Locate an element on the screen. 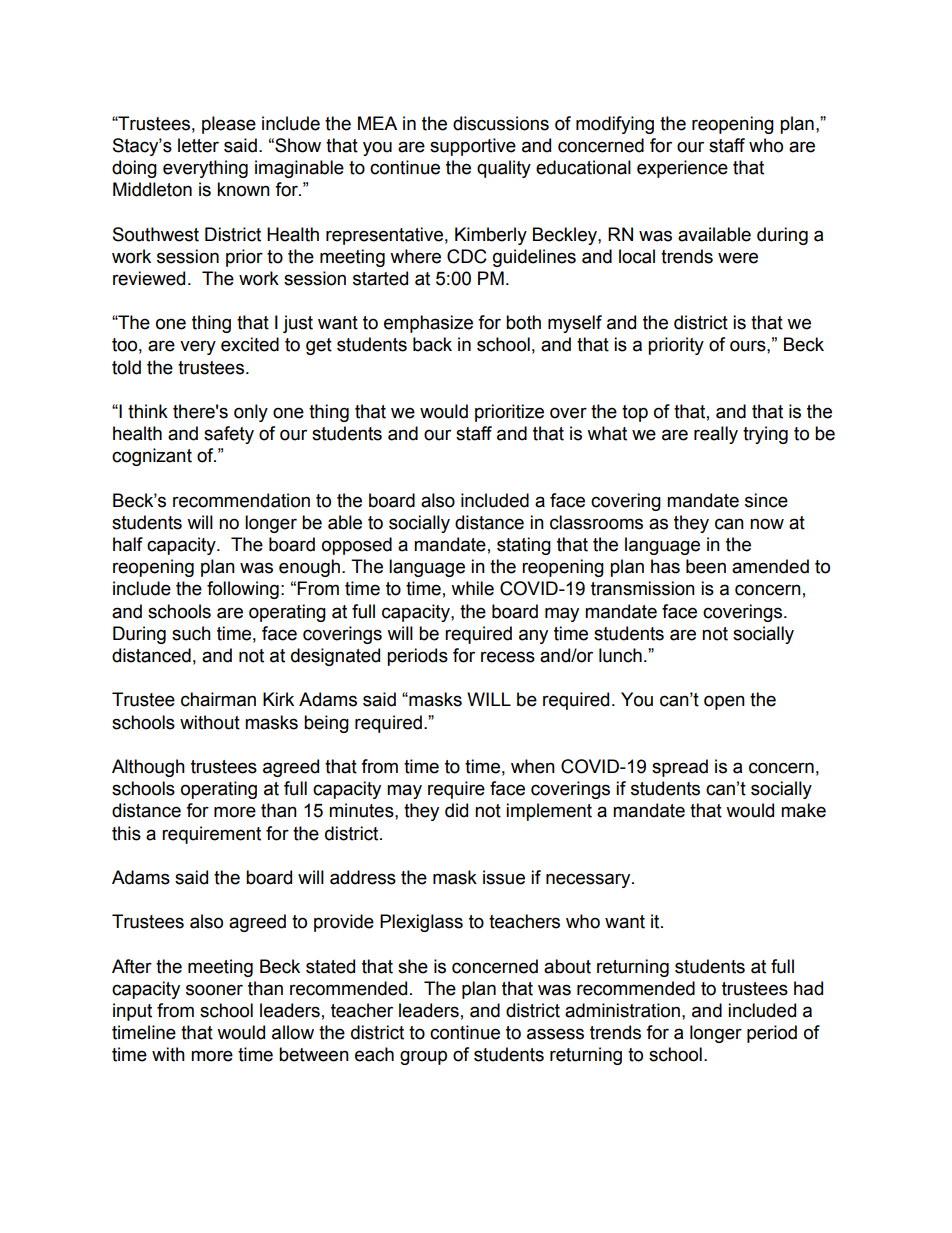 This screenshot has height=1233, width=952. Although is located at coordinates (148, 768).
